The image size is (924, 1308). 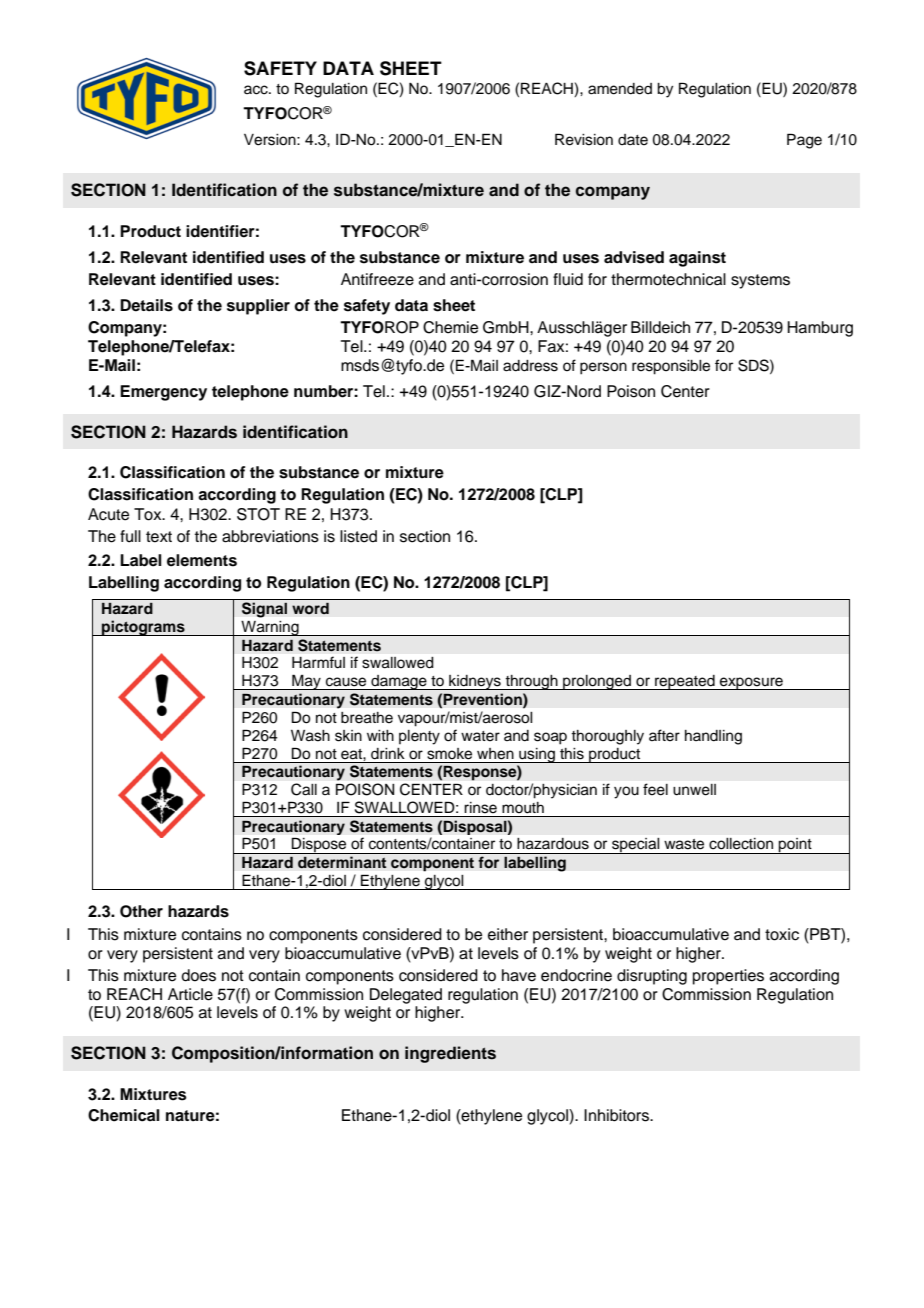 What do you see at coordinates (146, 305) in the screenshot?
I see `Details` at bounding box center [146, 305].
